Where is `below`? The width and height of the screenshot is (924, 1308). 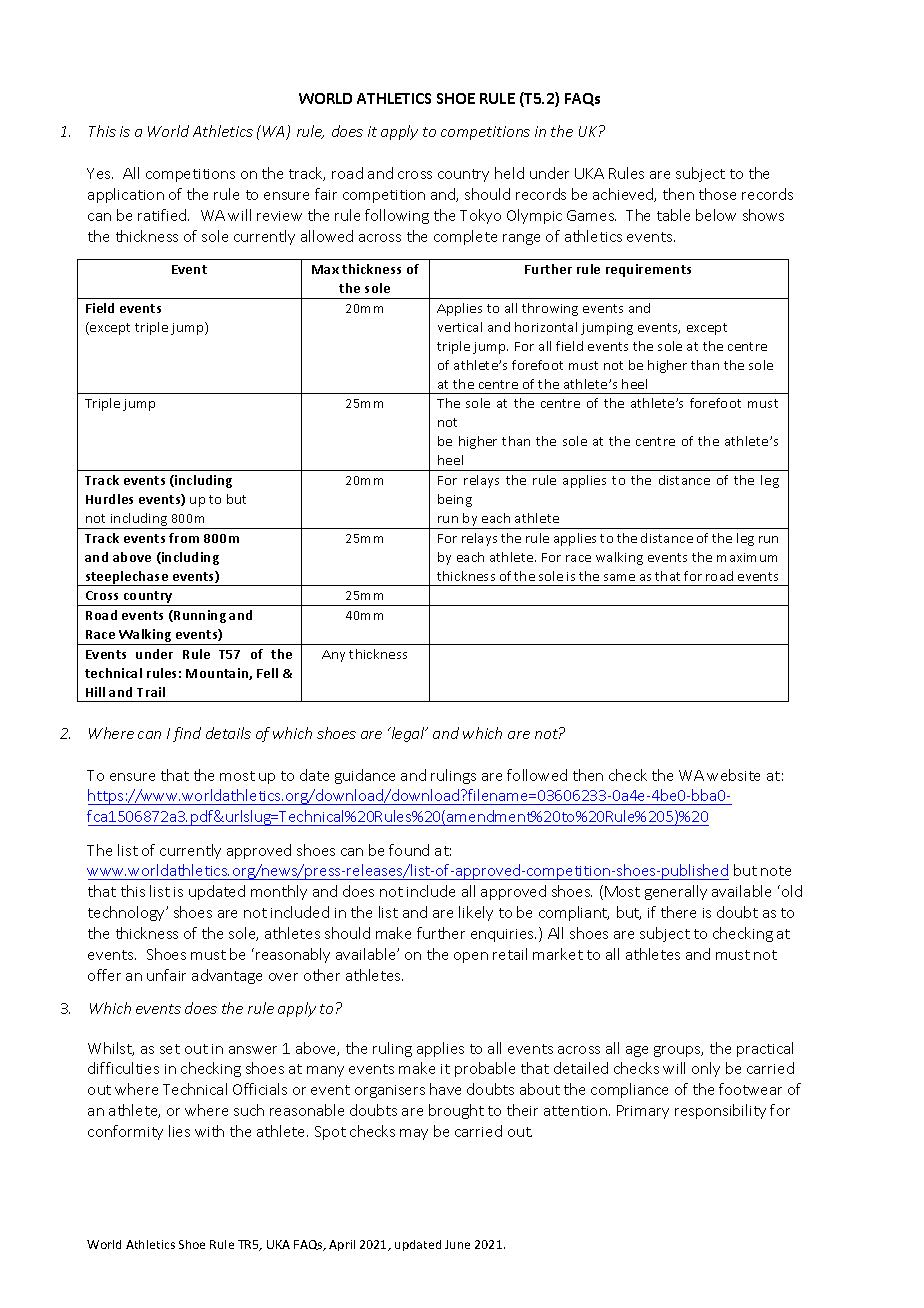 below is located at coordinates (716, 215).
